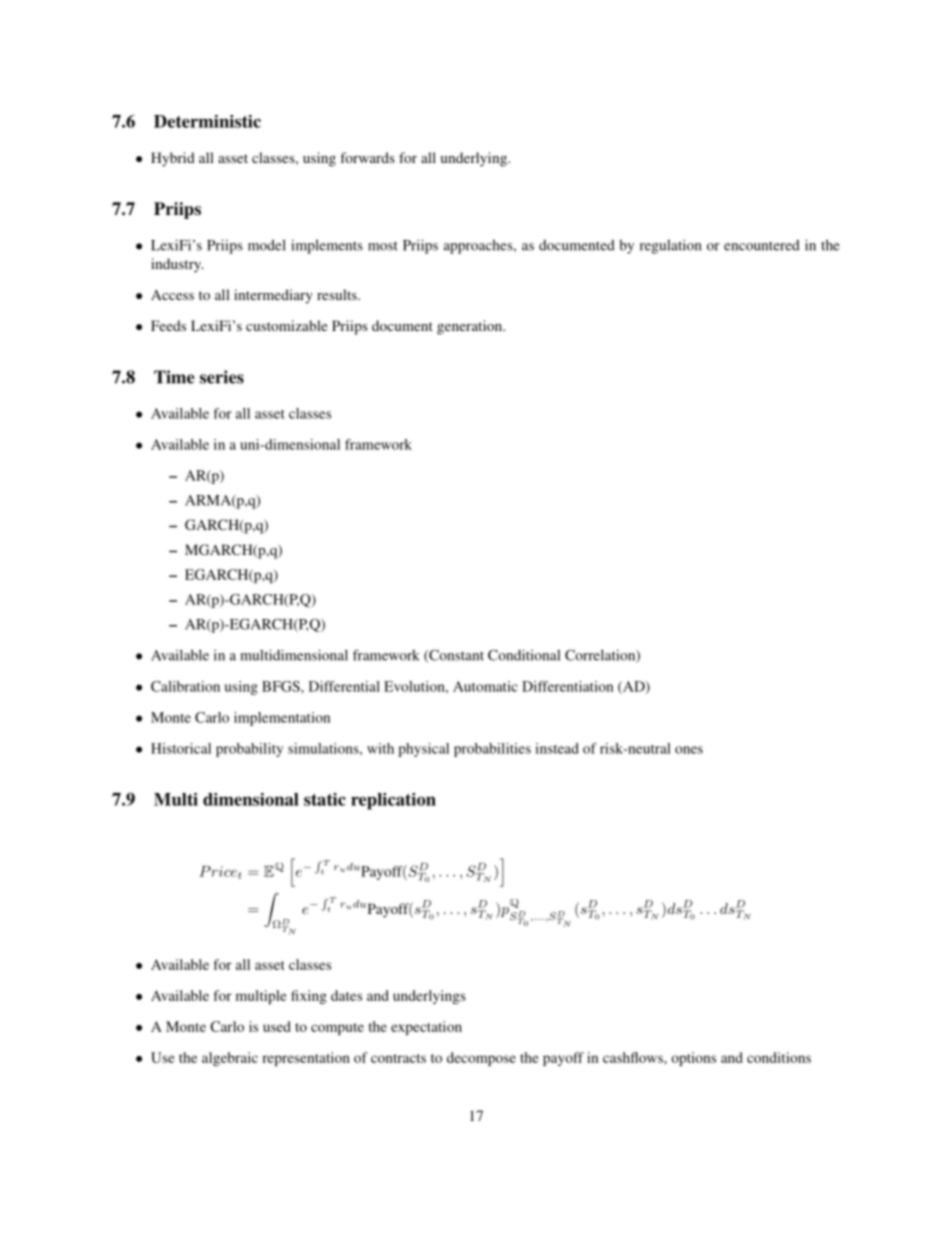  What do you see at coordinates (367, 157) in the screenshot?
I see `forwards` at bounding box center [367, 157].
